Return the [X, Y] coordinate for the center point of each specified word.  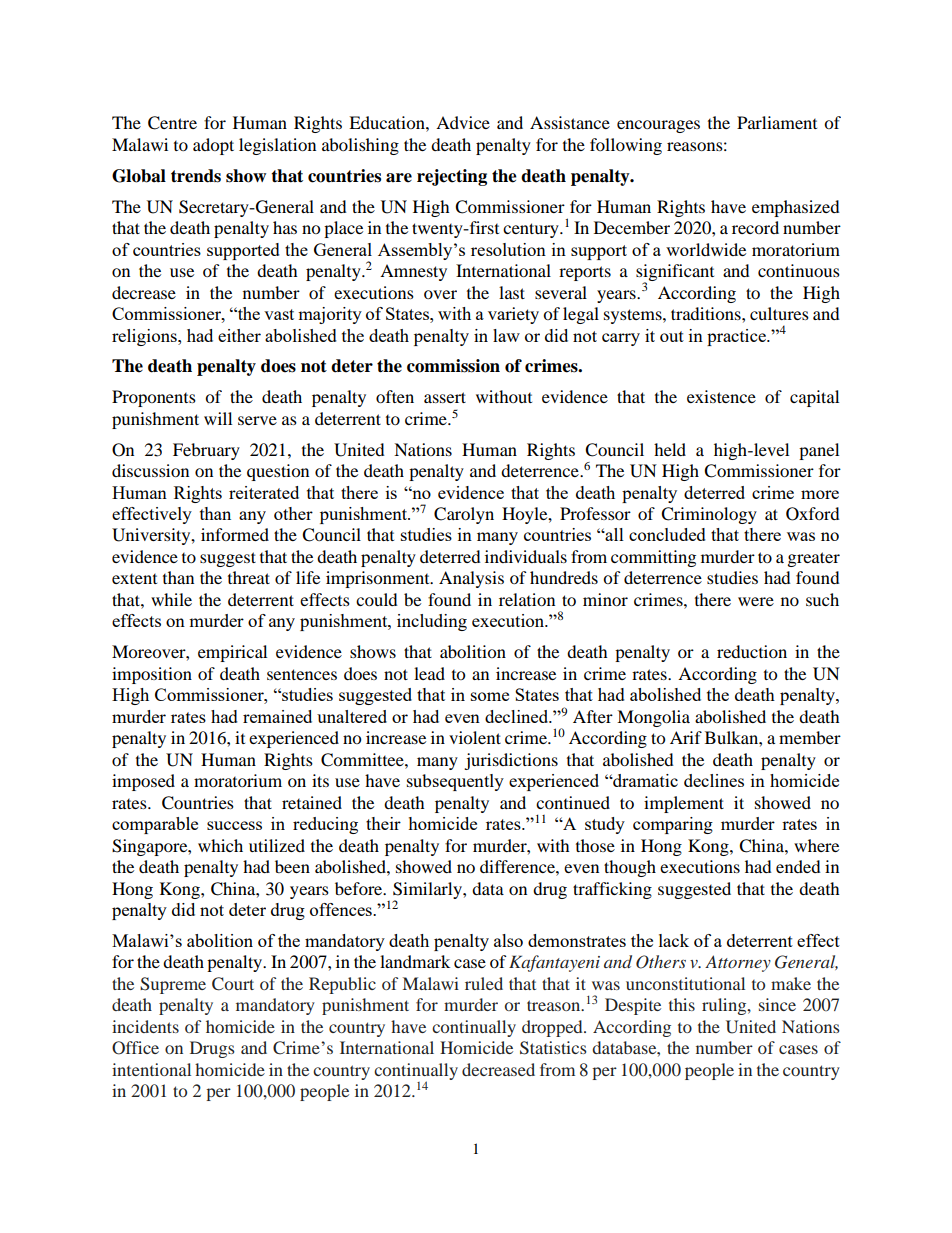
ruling [725, 1006]
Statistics [553, 1048]
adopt [213, 146]
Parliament [777, 122]
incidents [145, 1026]
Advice [463, 122]
